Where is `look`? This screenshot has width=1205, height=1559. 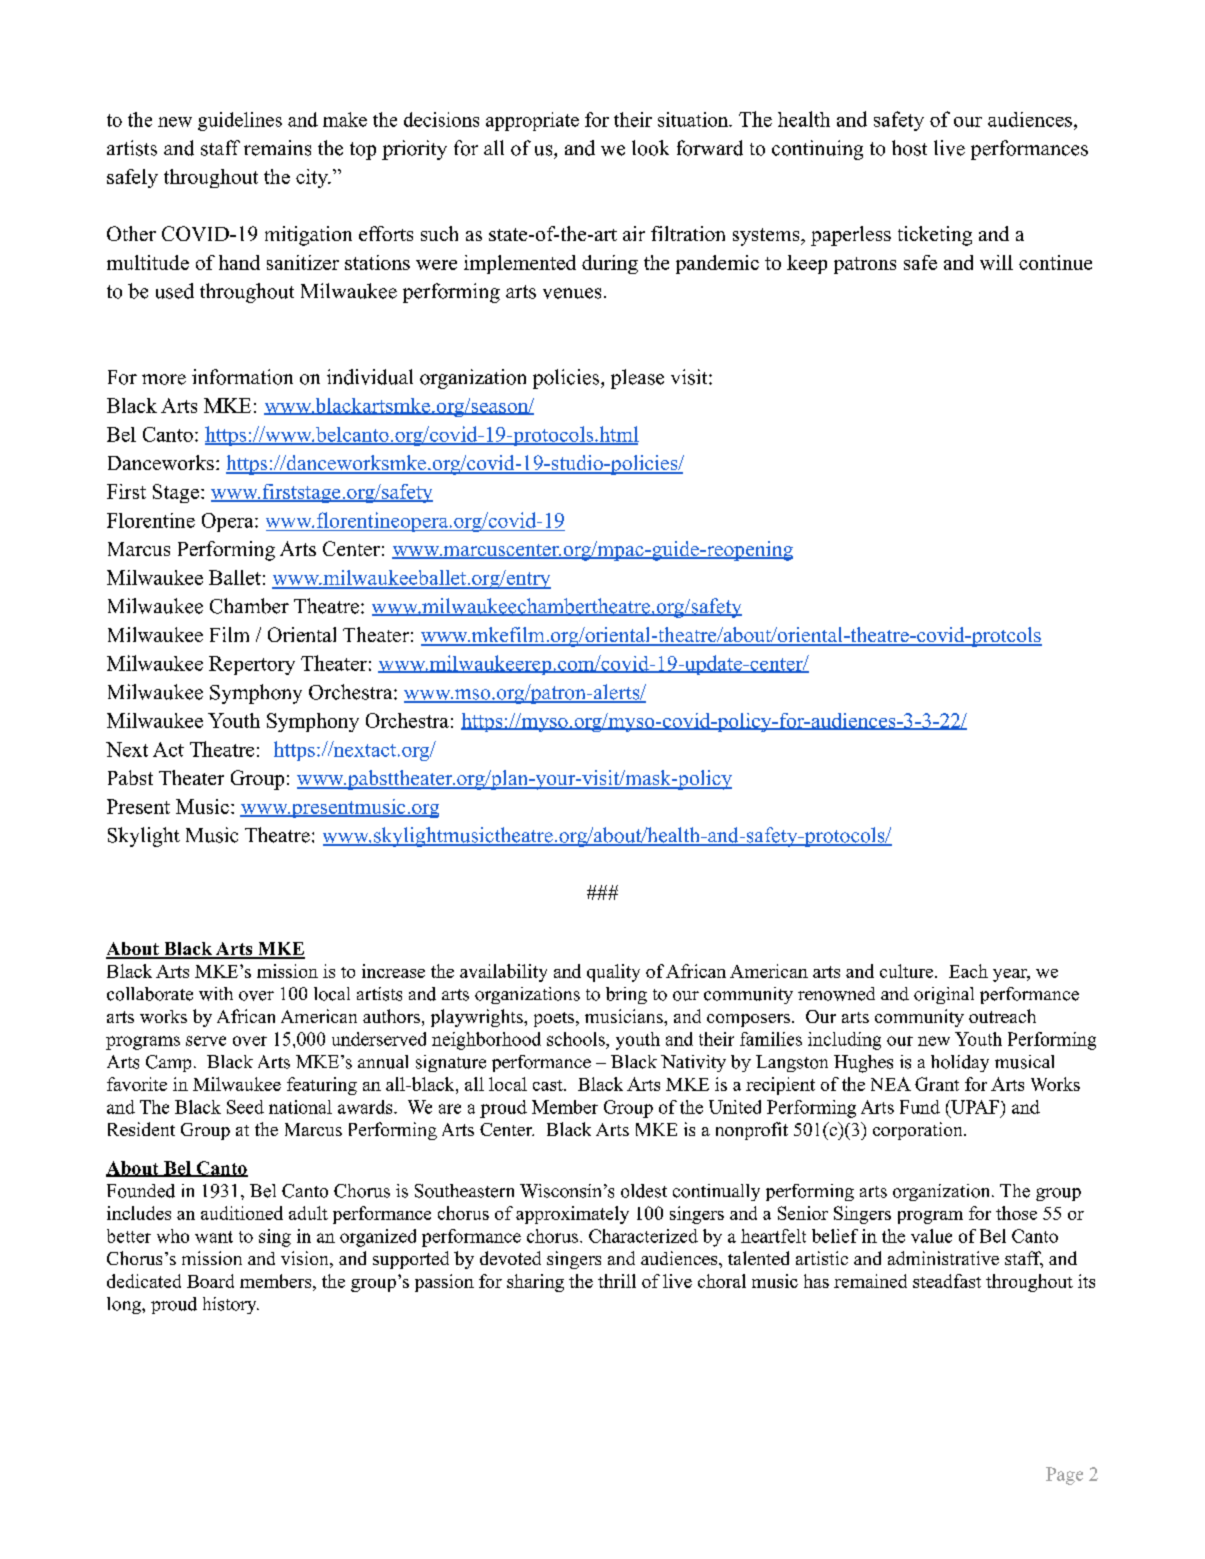 look is located at coordinates (650, 148).
